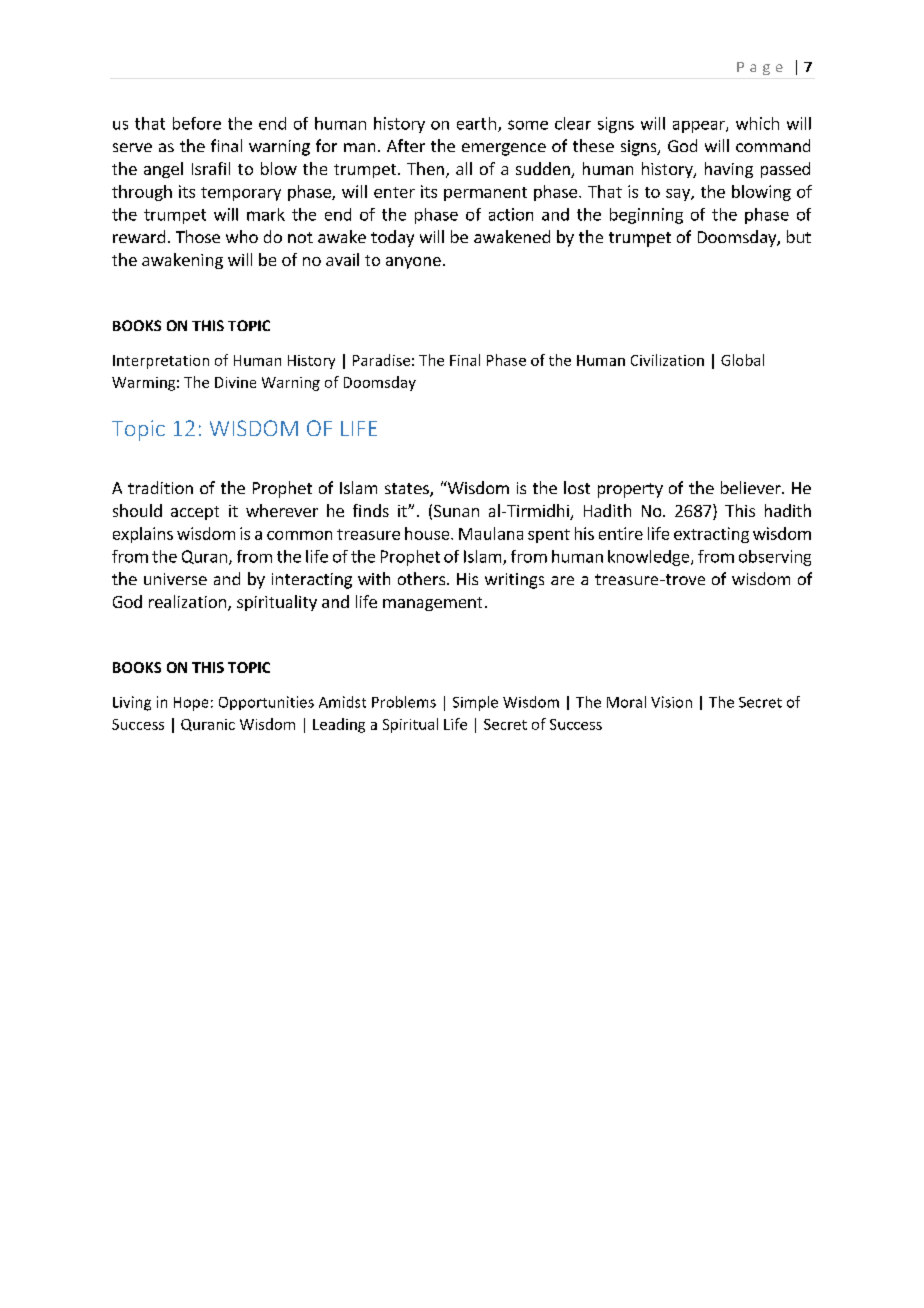 This page has height=1308, width=924. I want to click on states, so click(408, 490).
